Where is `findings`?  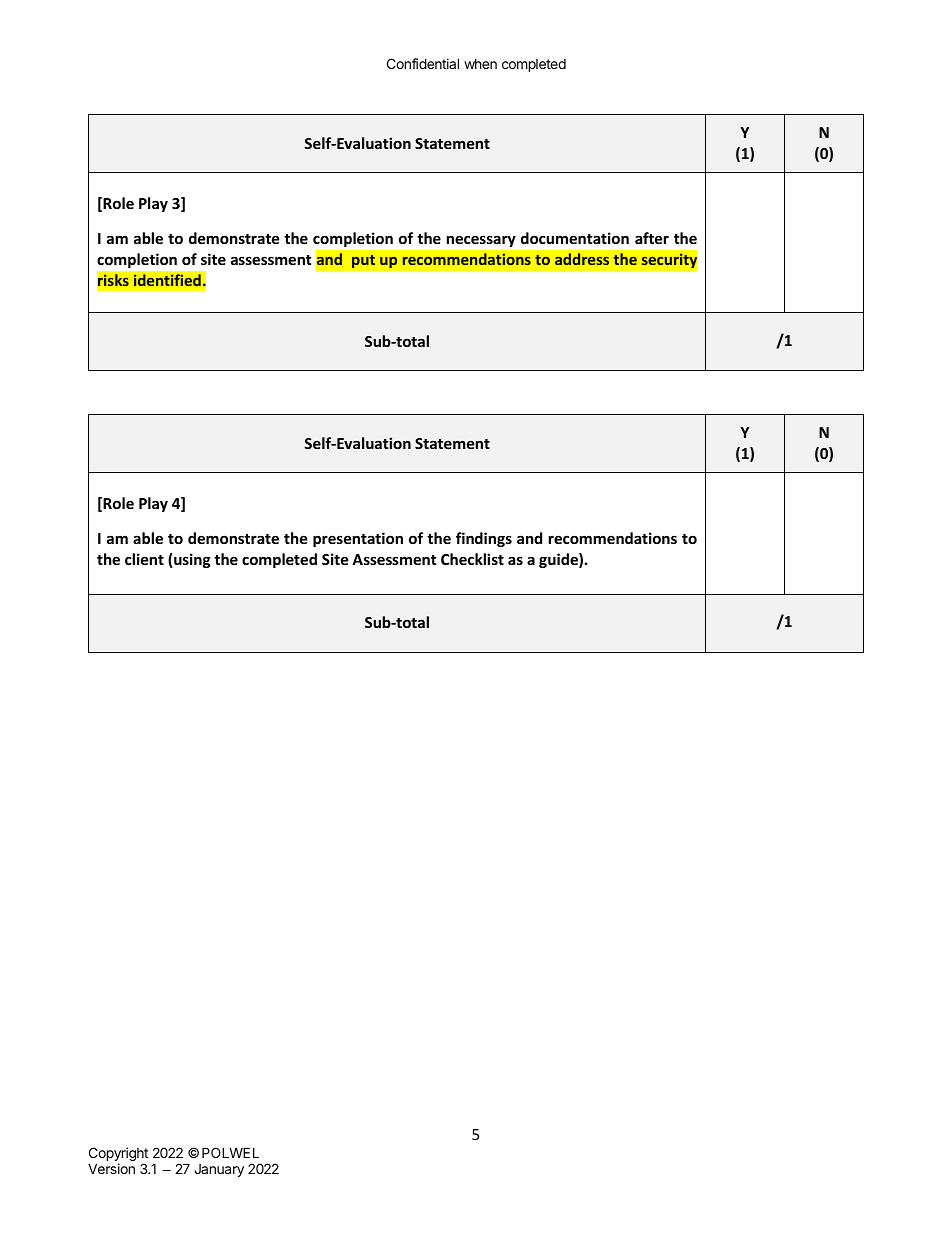 findings is located at coordinates (484, 539).
